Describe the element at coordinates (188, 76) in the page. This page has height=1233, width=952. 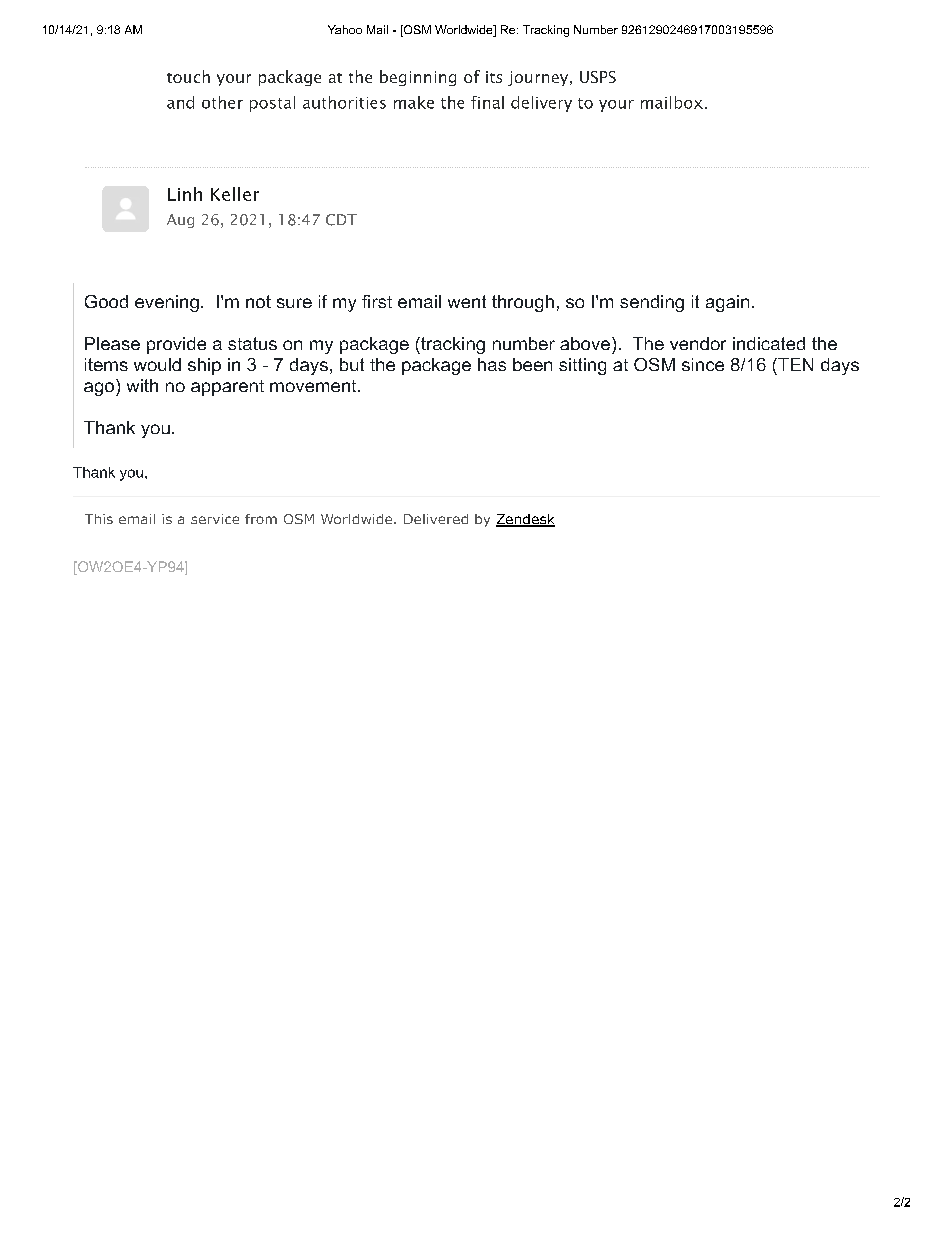
I see `touch` at that location.
